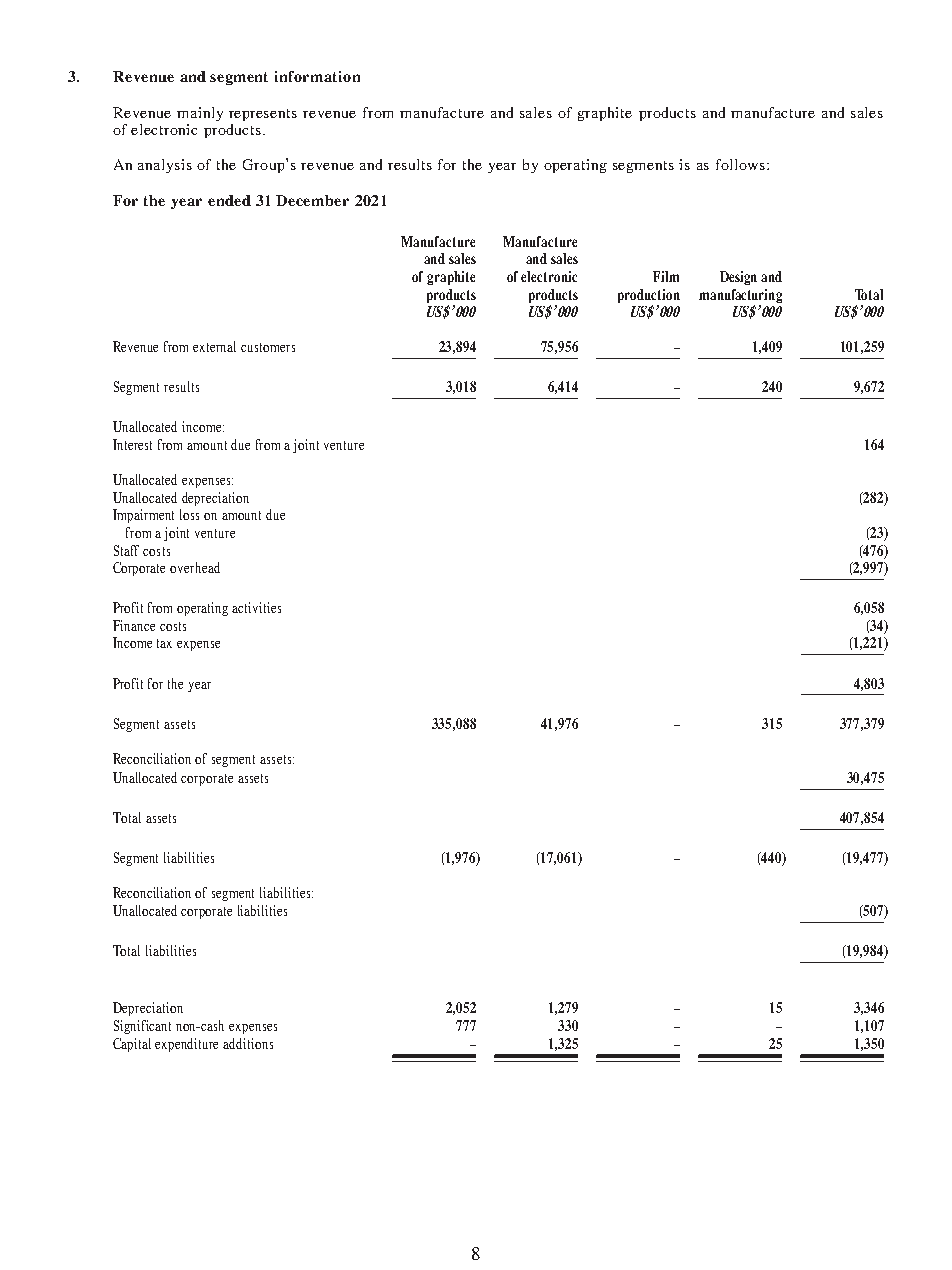 This image has height=1270, width=952. I want to click on overhead, so click(195, 567).
